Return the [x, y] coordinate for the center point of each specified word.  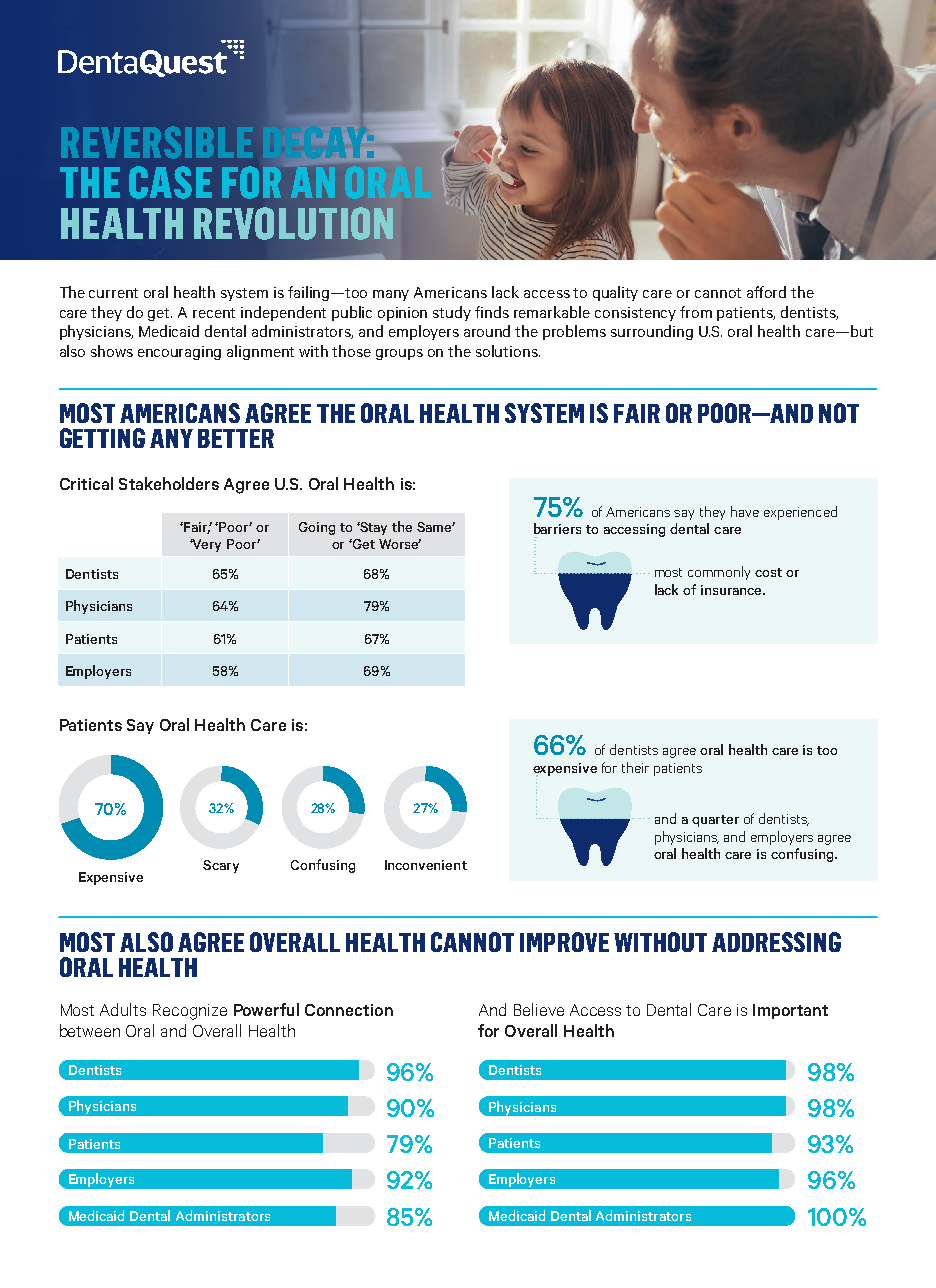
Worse [400, 544]
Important [790, 1011]
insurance [732, 590]
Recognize [190, 1012]
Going [317, 528]
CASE [170, 182]
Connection [349, 1010]
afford [766, 292]
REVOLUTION [293, 223]
